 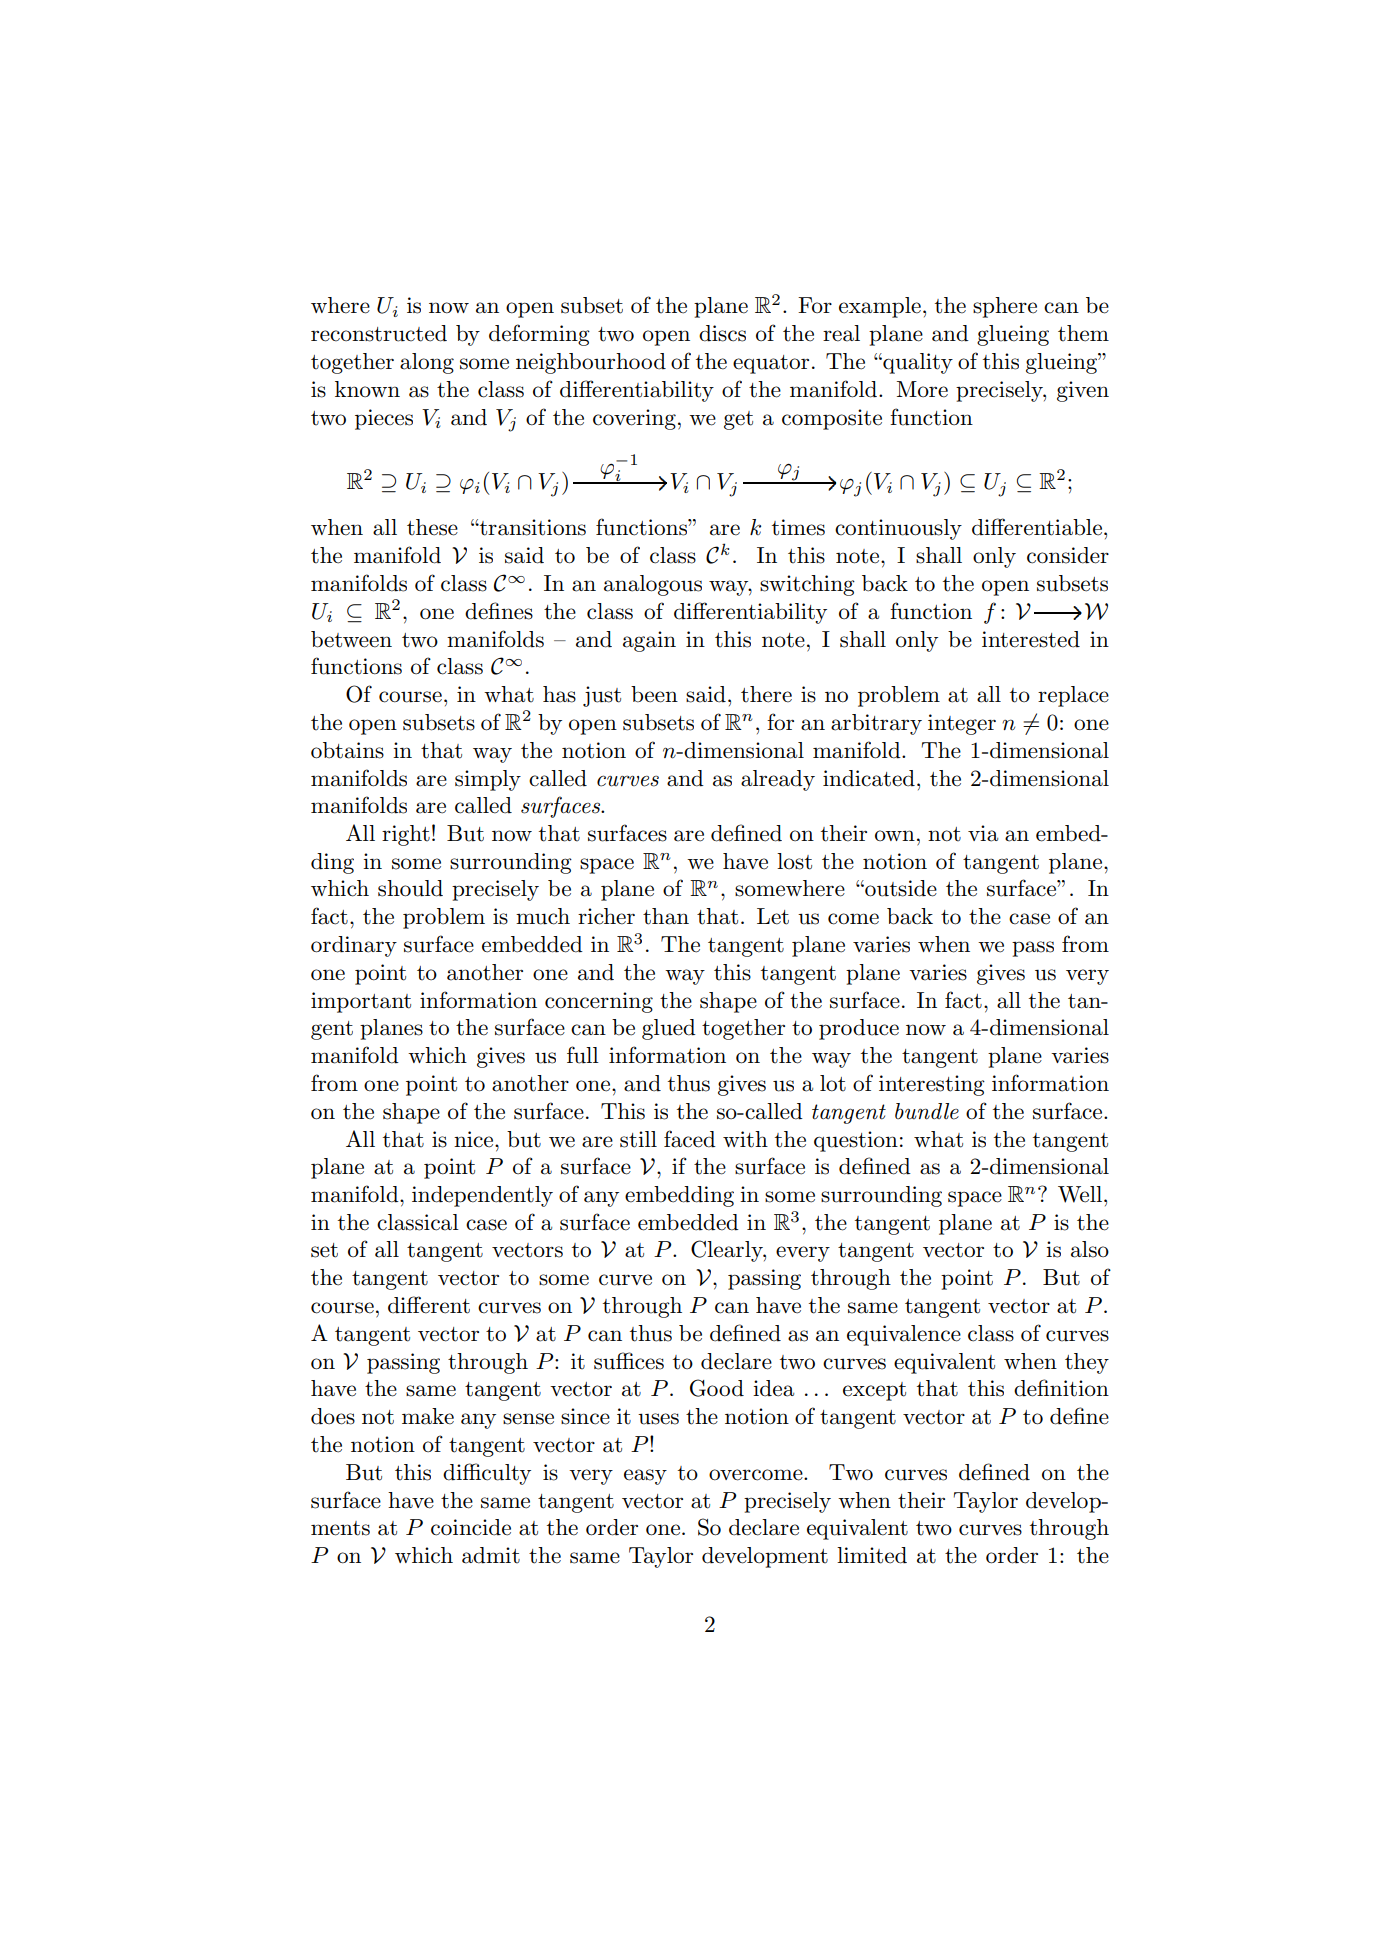 I want to click on should, so click(x=410, y=888).
